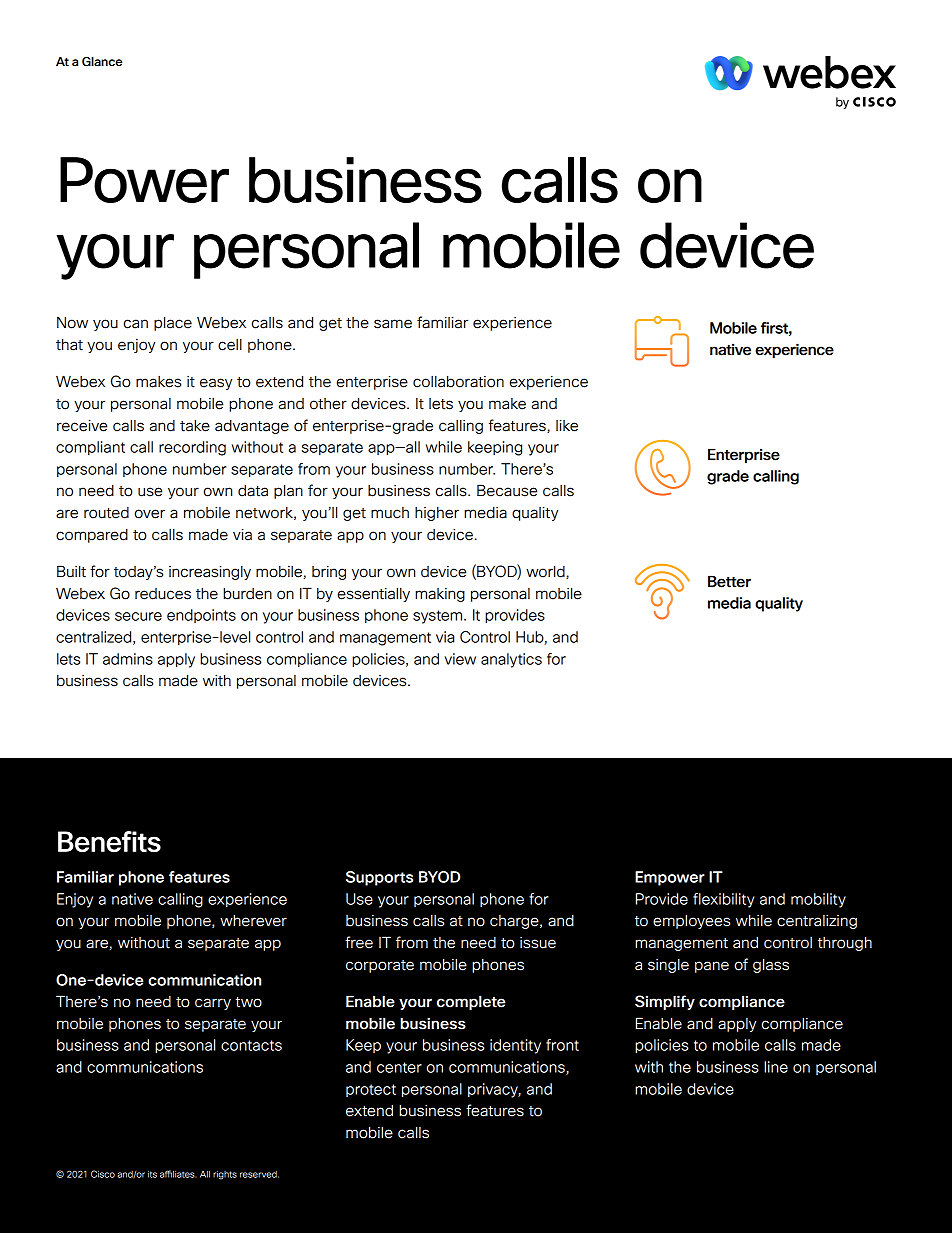 The width and height of the screenshot is (952, 1233). I want to click on Better, so click(729, 581).
